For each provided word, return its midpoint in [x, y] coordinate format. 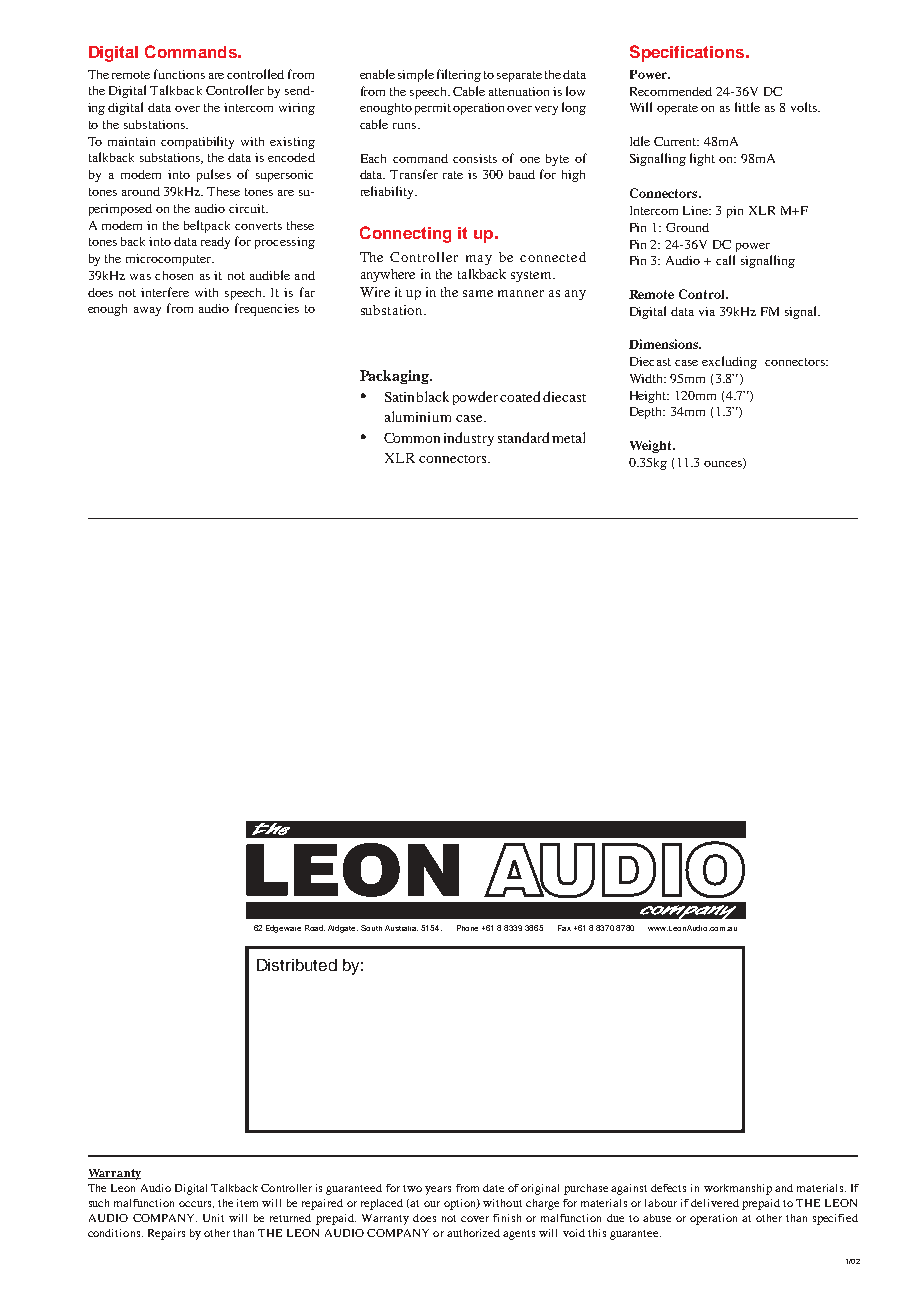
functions [179, 74]
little [747, 107]
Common [412, 438]
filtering [459, 75]
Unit [213, 1218]
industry [469, 439]
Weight [652, 446]
